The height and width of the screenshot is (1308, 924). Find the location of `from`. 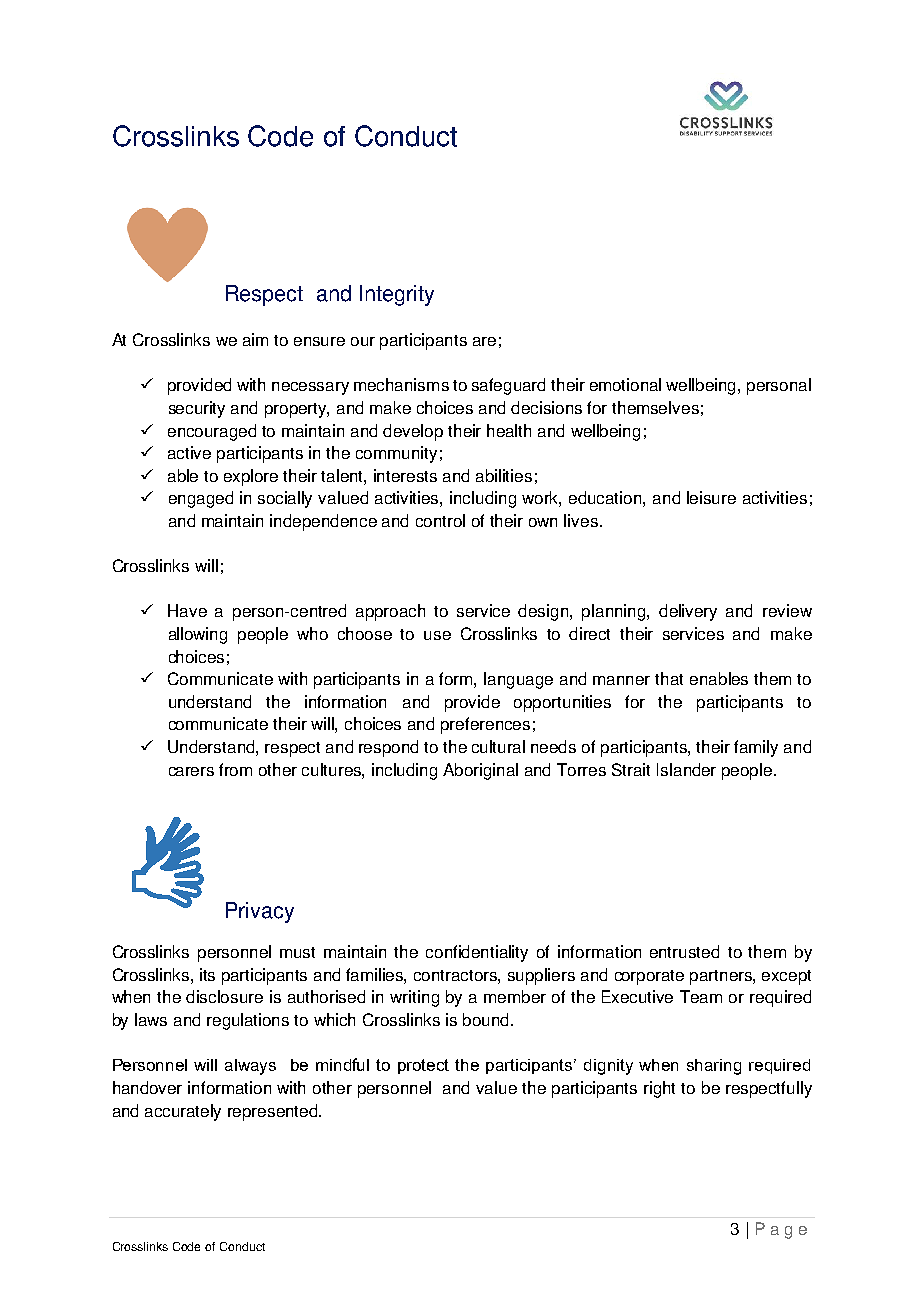

from is located at coordinates (235, 769).
